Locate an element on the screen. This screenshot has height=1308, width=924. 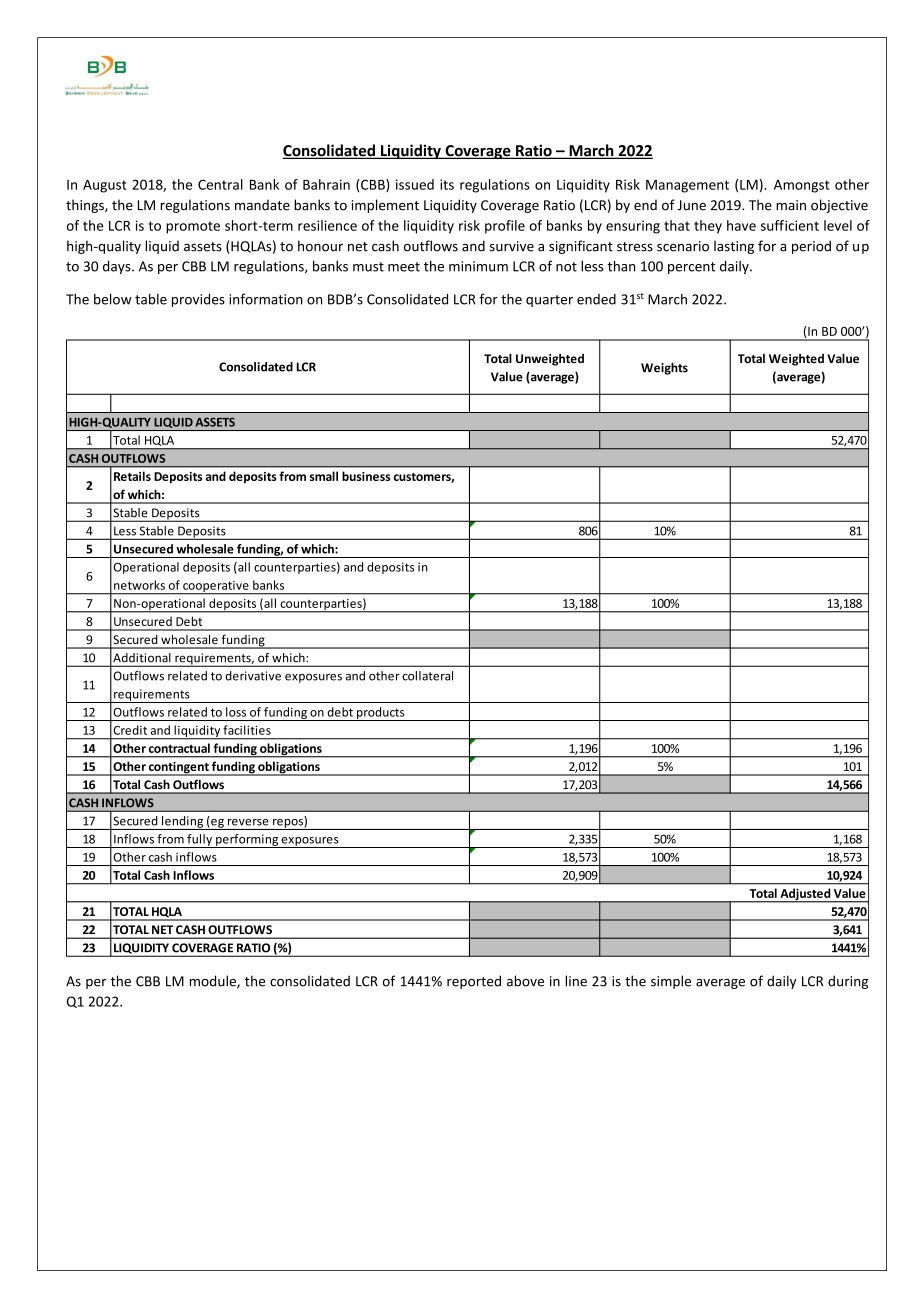
profile is located at coordinates (505, 227).
